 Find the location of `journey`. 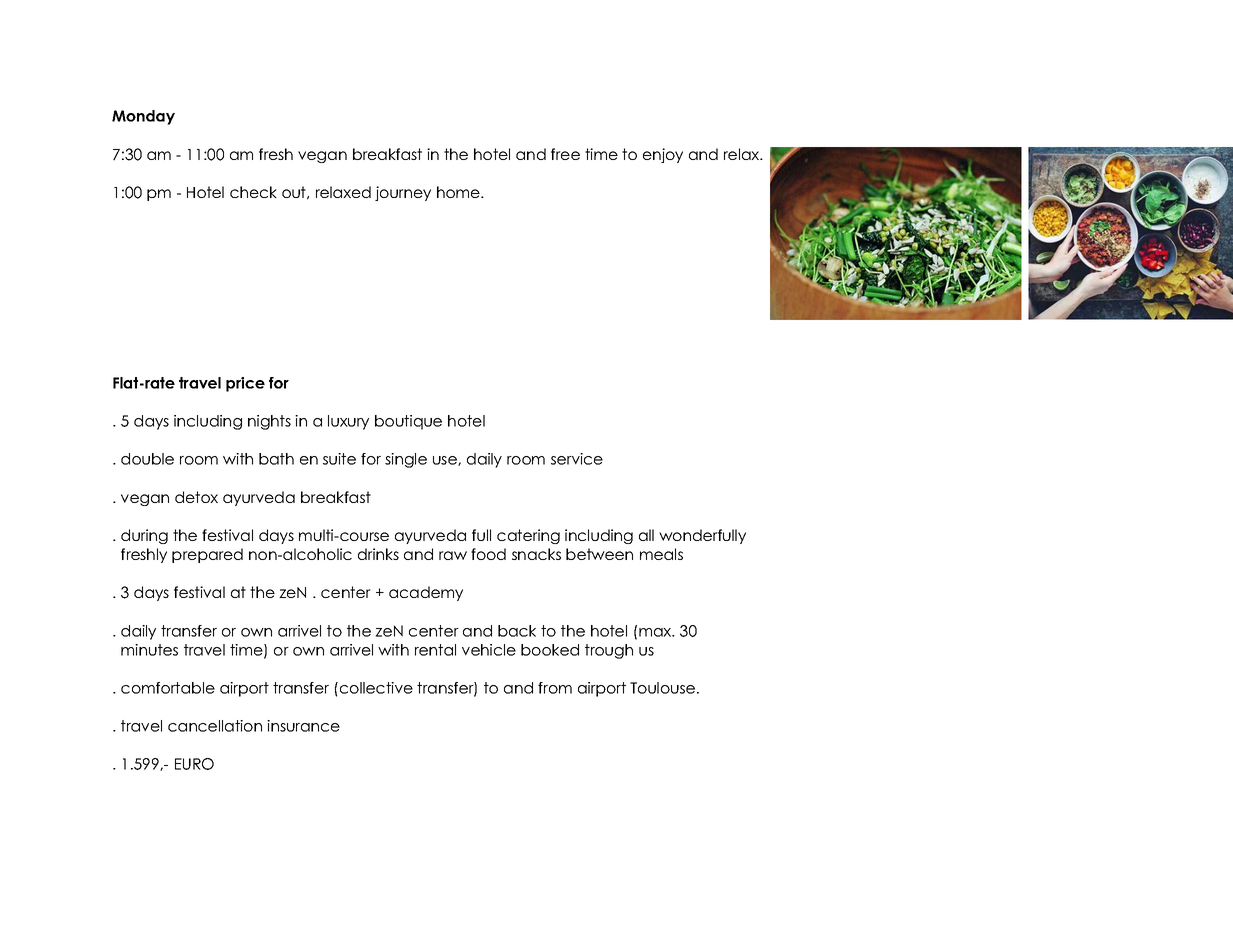

journey is located at coordinates (403, 193).
